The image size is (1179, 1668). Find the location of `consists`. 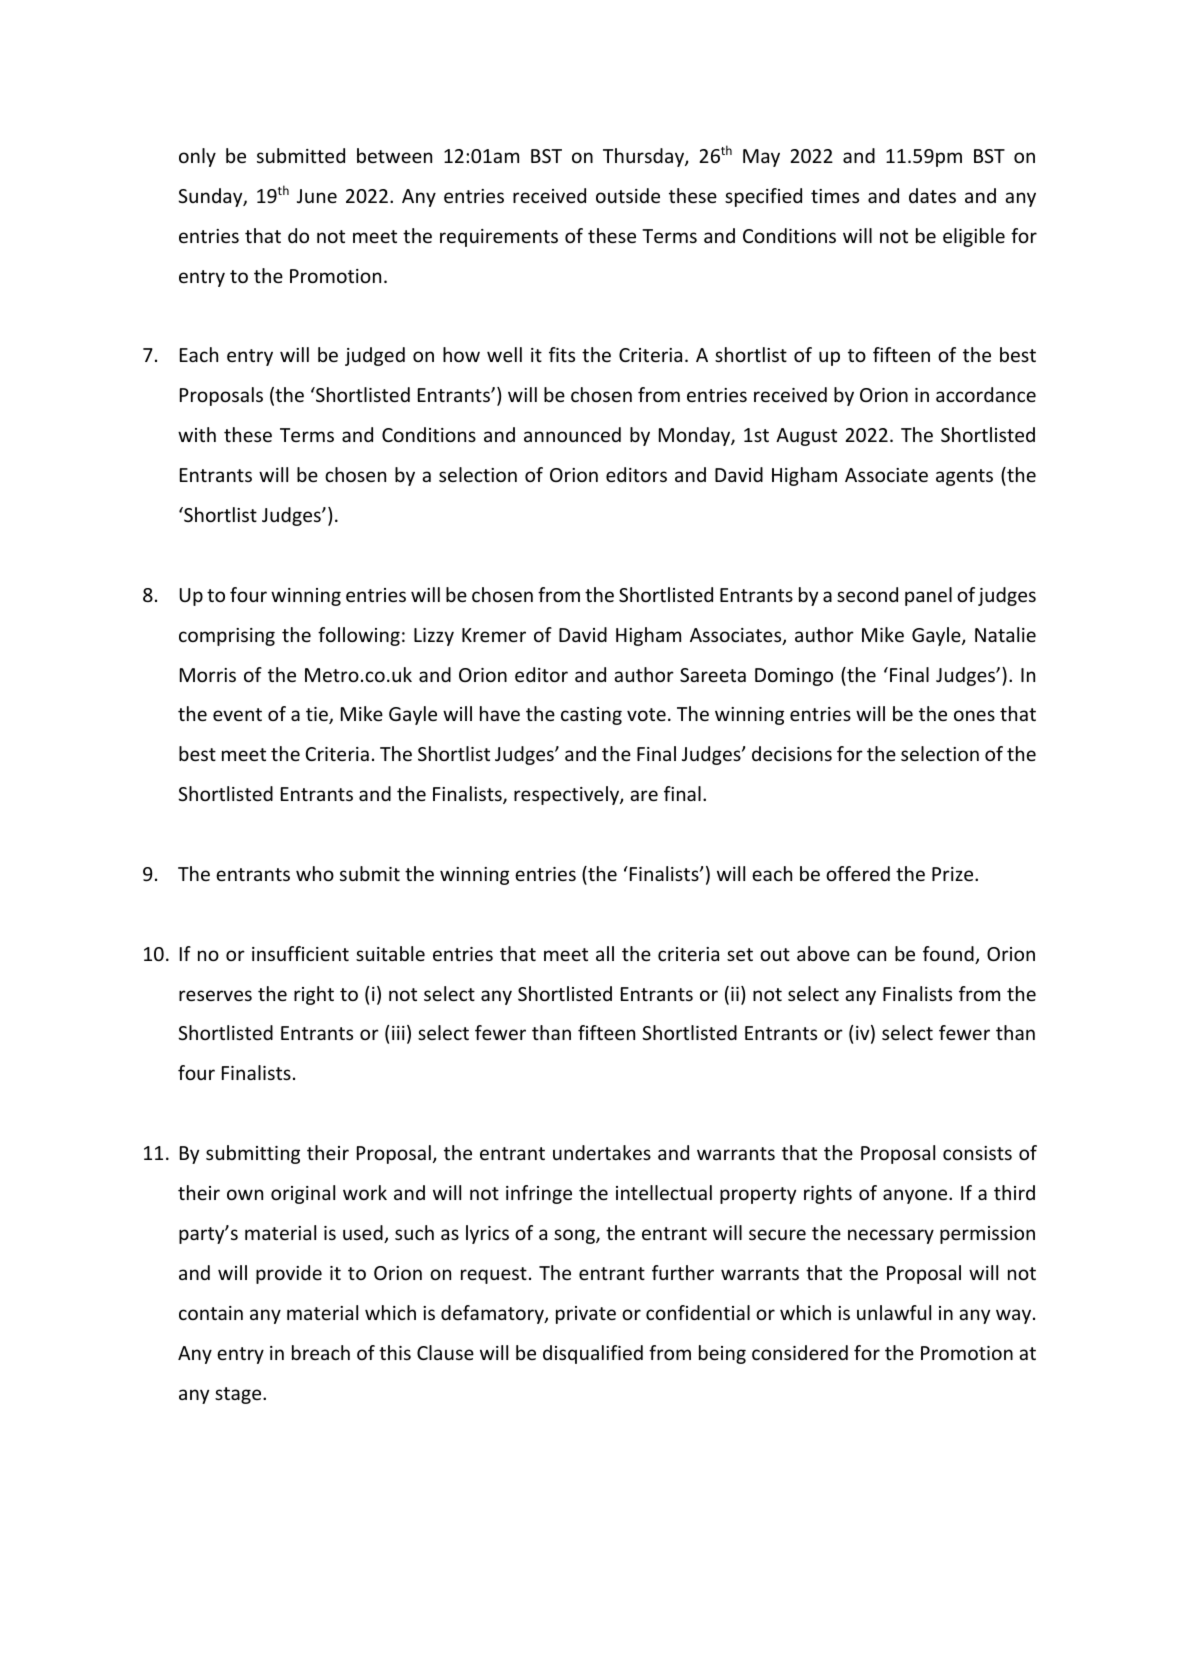

consists is located at coordinates (977, 1153).
